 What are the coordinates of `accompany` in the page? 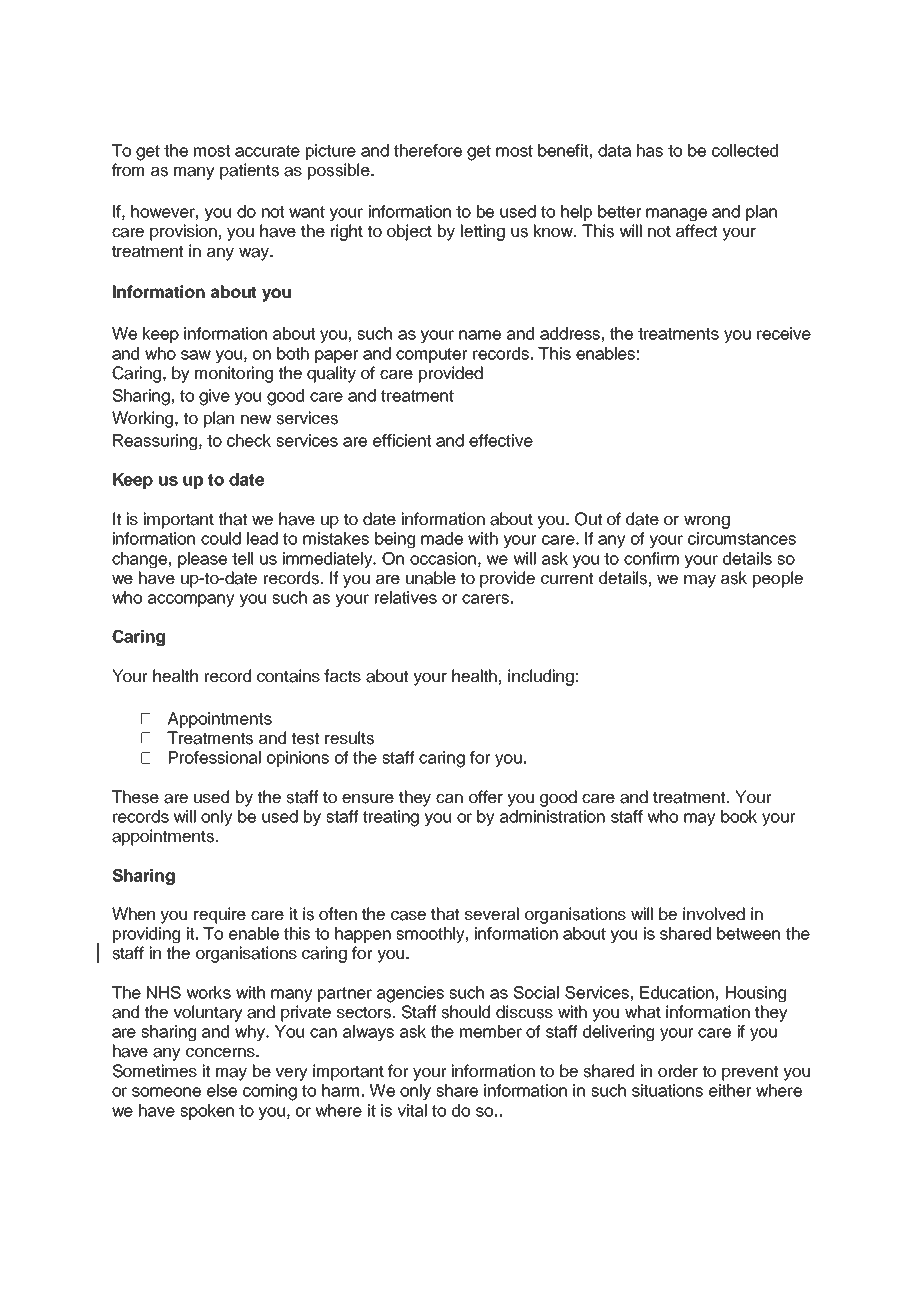 It's located at (191, 600).
